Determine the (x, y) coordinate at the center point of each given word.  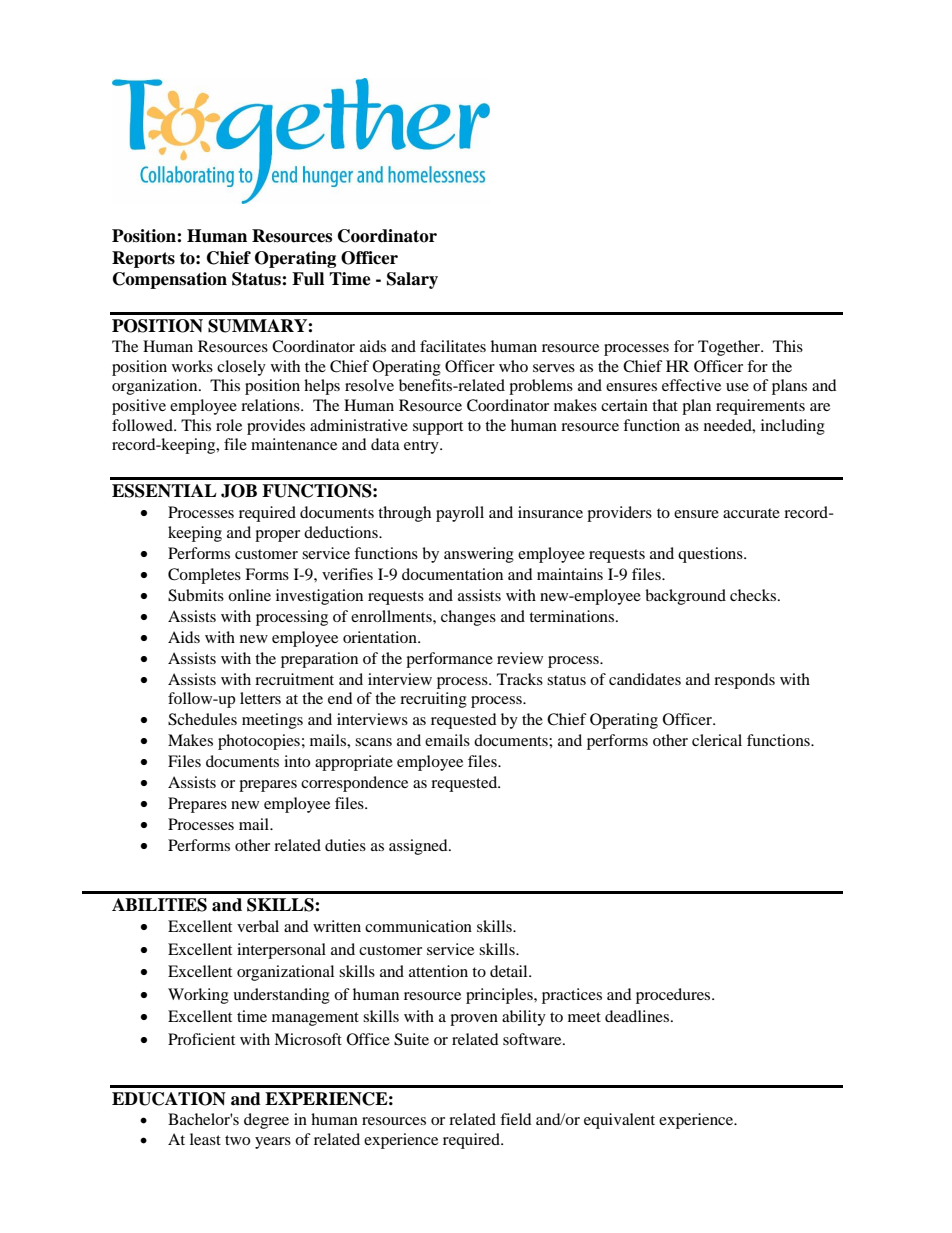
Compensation (170, 280)
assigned (419, 847)
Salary (412, 280)
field (516, 1119)
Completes (204, 576)
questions (711, 555)
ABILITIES (159, 905)
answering (479, 555)
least (205, 1139)
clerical (717, 740)
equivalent (619, 1121)
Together (730, 348)
